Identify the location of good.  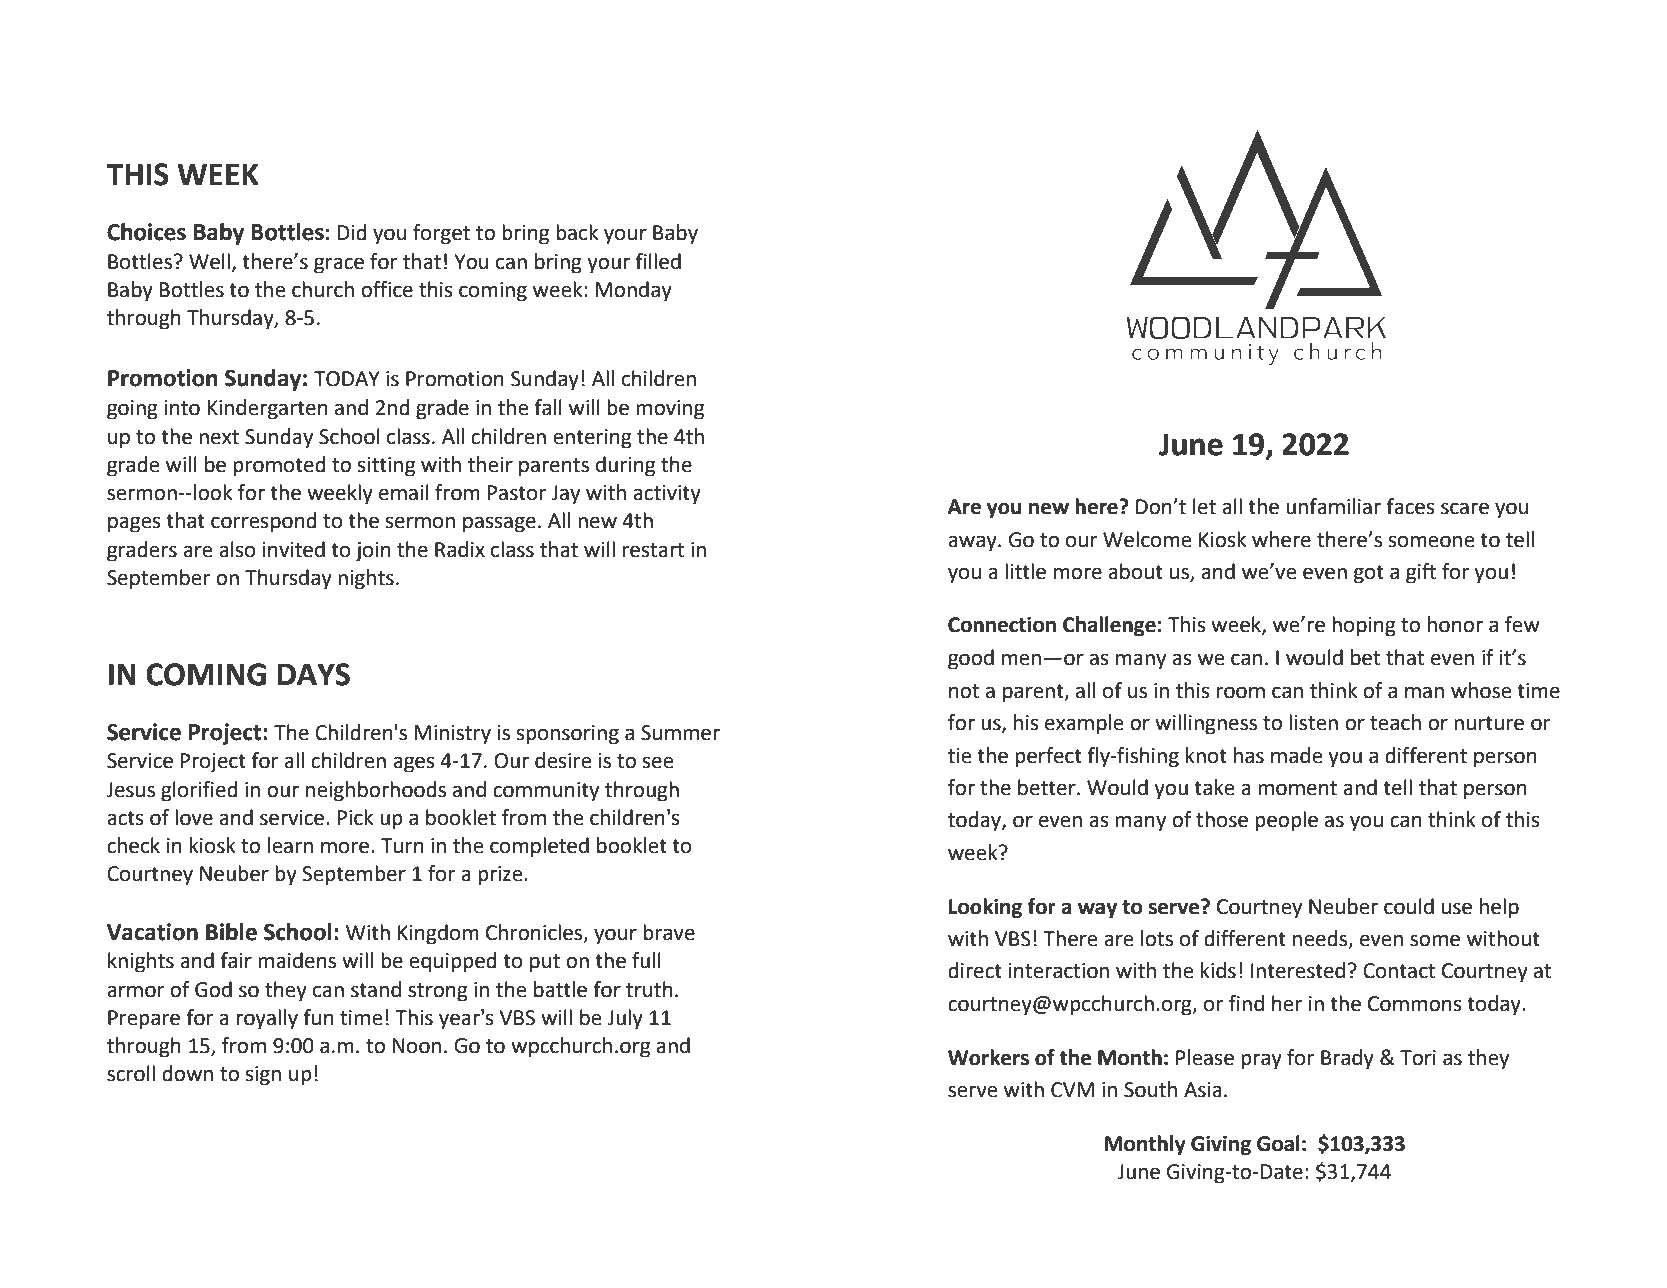
(971, 659).
